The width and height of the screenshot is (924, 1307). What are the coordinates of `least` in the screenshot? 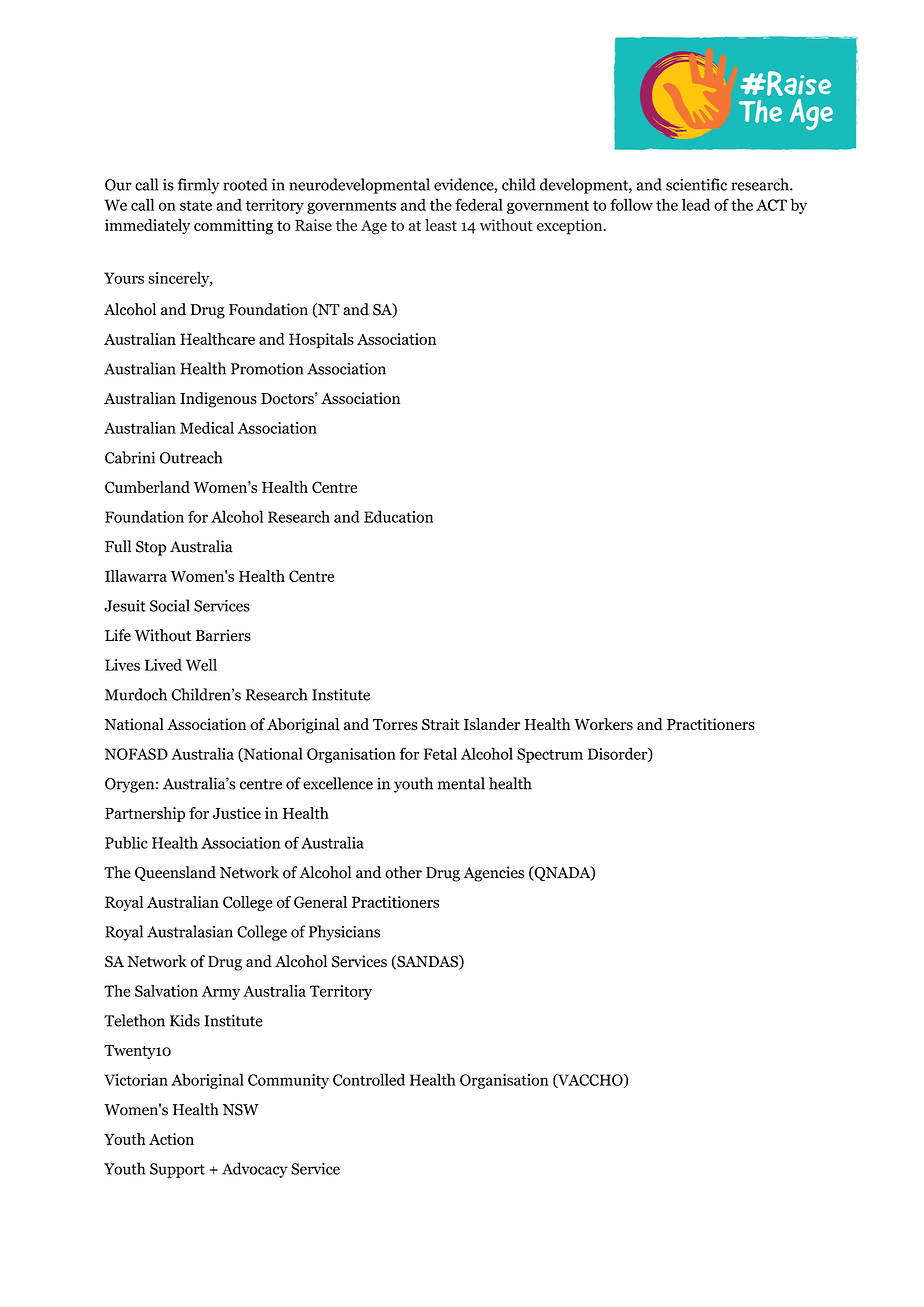 It's located at (441, 225).
